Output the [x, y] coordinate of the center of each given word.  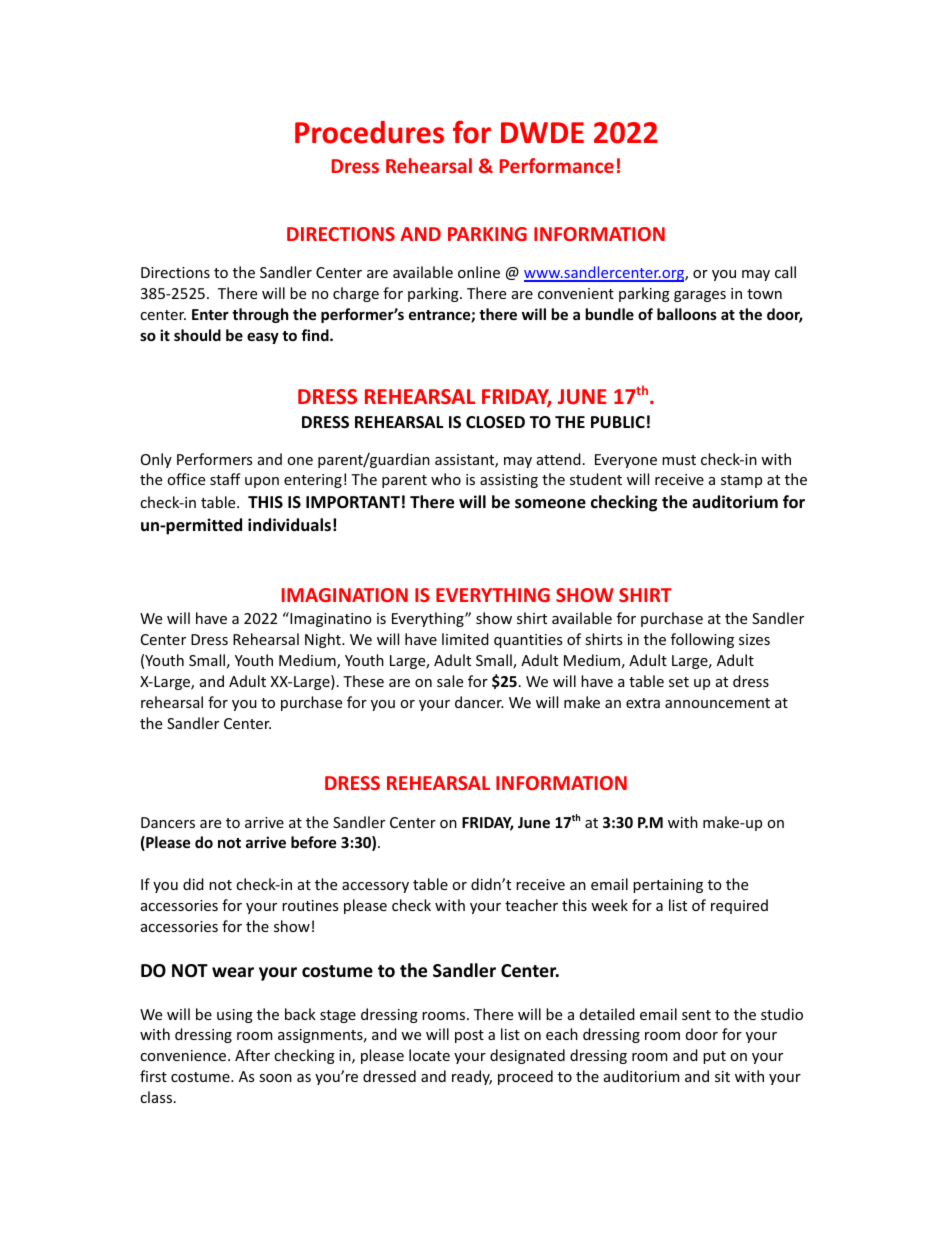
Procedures [369, 132]
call [785, 272]
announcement [717, 703]
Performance [557, 165]
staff [225, 479]
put [714, 1057]
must [679, 460]
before [313, 842]
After [252, 1055]
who [446, 479]
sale [450, 681]
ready [472, 1077]
